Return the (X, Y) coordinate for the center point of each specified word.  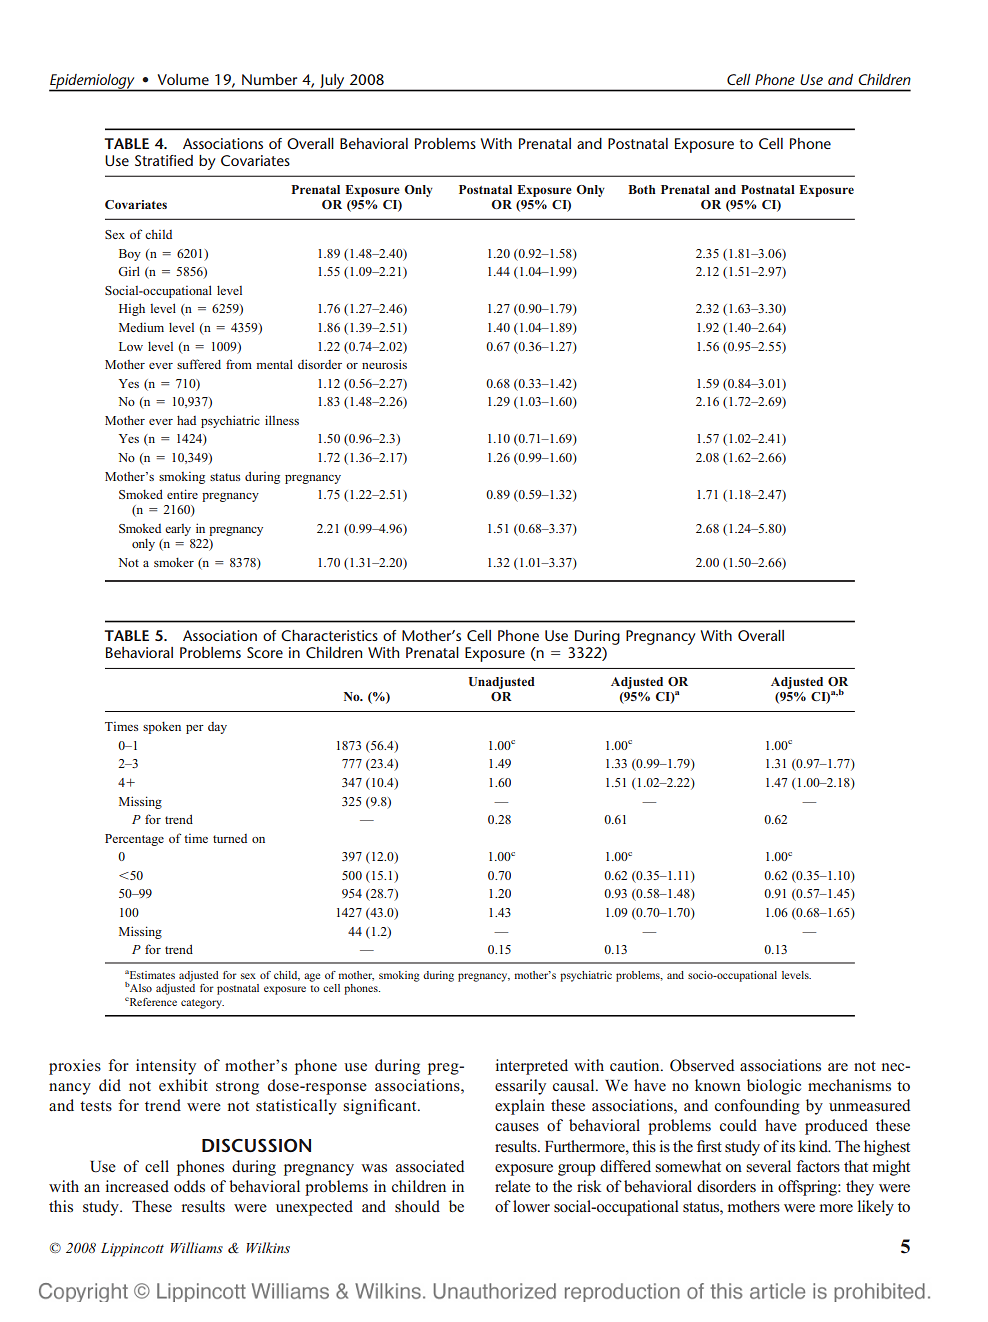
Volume (183, 79)
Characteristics (329, 635)
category (202, 1004)
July (332, 82)
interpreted (532, 1067)
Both (642, 189)
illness (282, 420)
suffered (199, 364)
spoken (162, 728)
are (838, 1067)
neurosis (384, 364)
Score (265, 652)
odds (189, 1186)
